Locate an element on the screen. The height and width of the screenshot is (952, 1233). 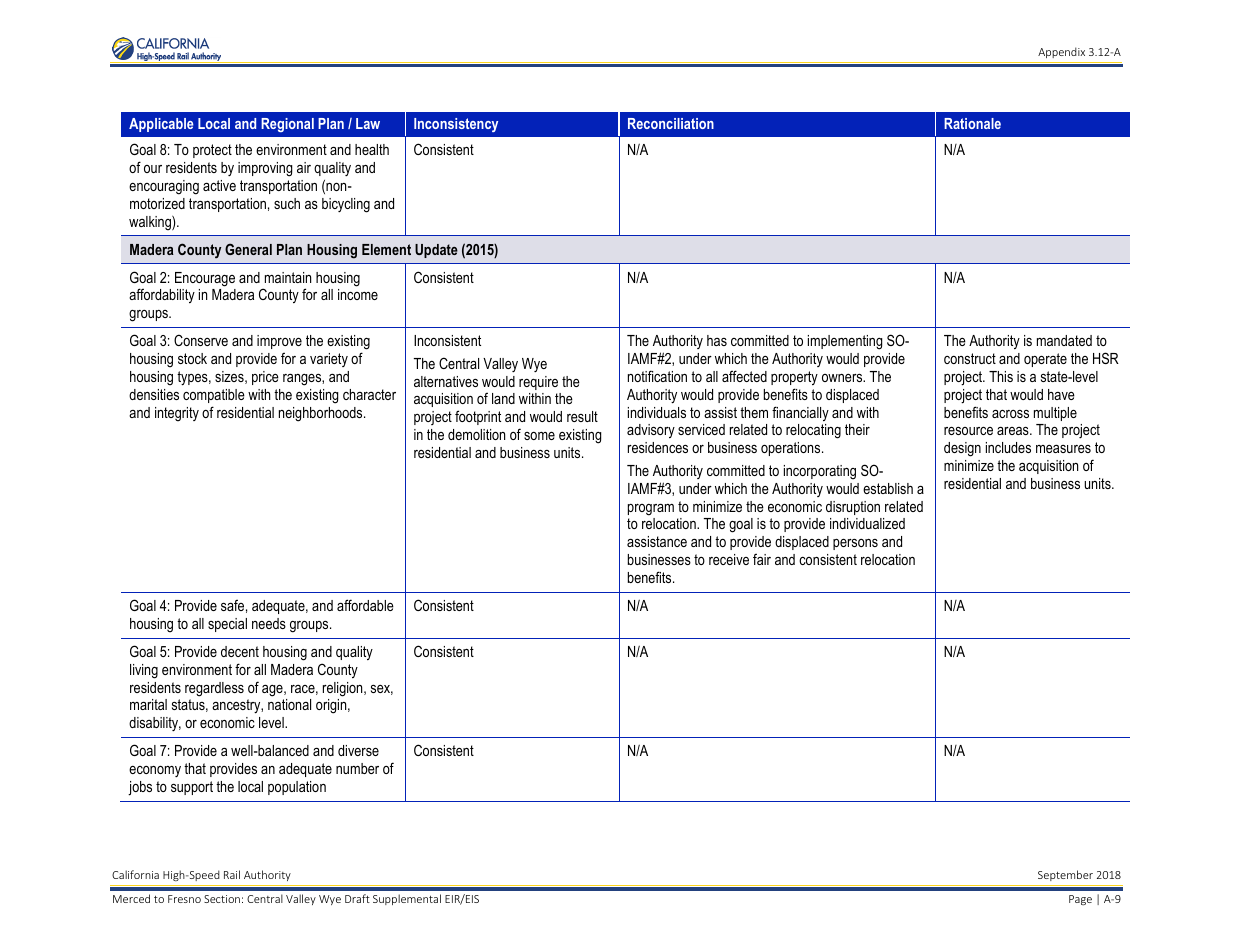
Appendix is located at coordinates (1061, 52).
